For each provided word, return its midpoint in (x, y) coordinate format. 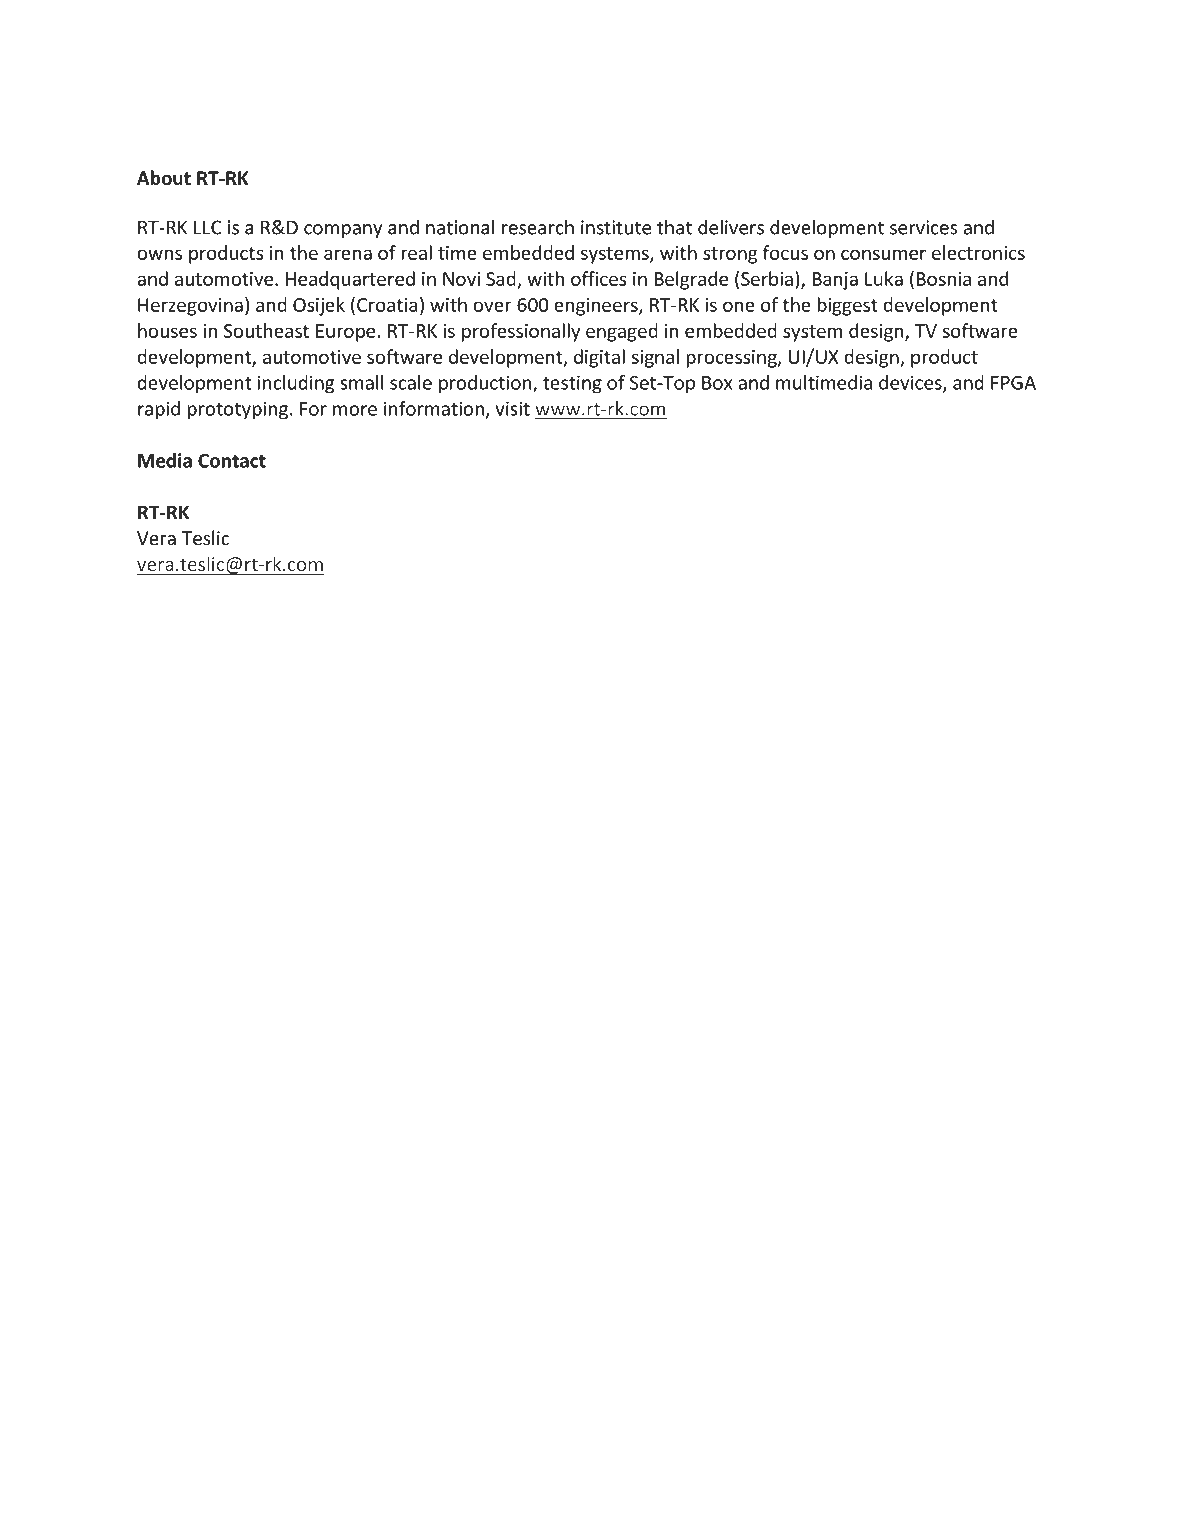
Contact (232, 460)
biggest (847, 306)
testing (572, 384)
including (296, 384)
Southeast (266, 330)
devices (911, 383)
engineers (597, 307)
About (164, 178)
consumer (883, 254)
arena (348, 254)
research (538, 227)
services (924, 227)
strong (730, 255)
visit (513, 408)
